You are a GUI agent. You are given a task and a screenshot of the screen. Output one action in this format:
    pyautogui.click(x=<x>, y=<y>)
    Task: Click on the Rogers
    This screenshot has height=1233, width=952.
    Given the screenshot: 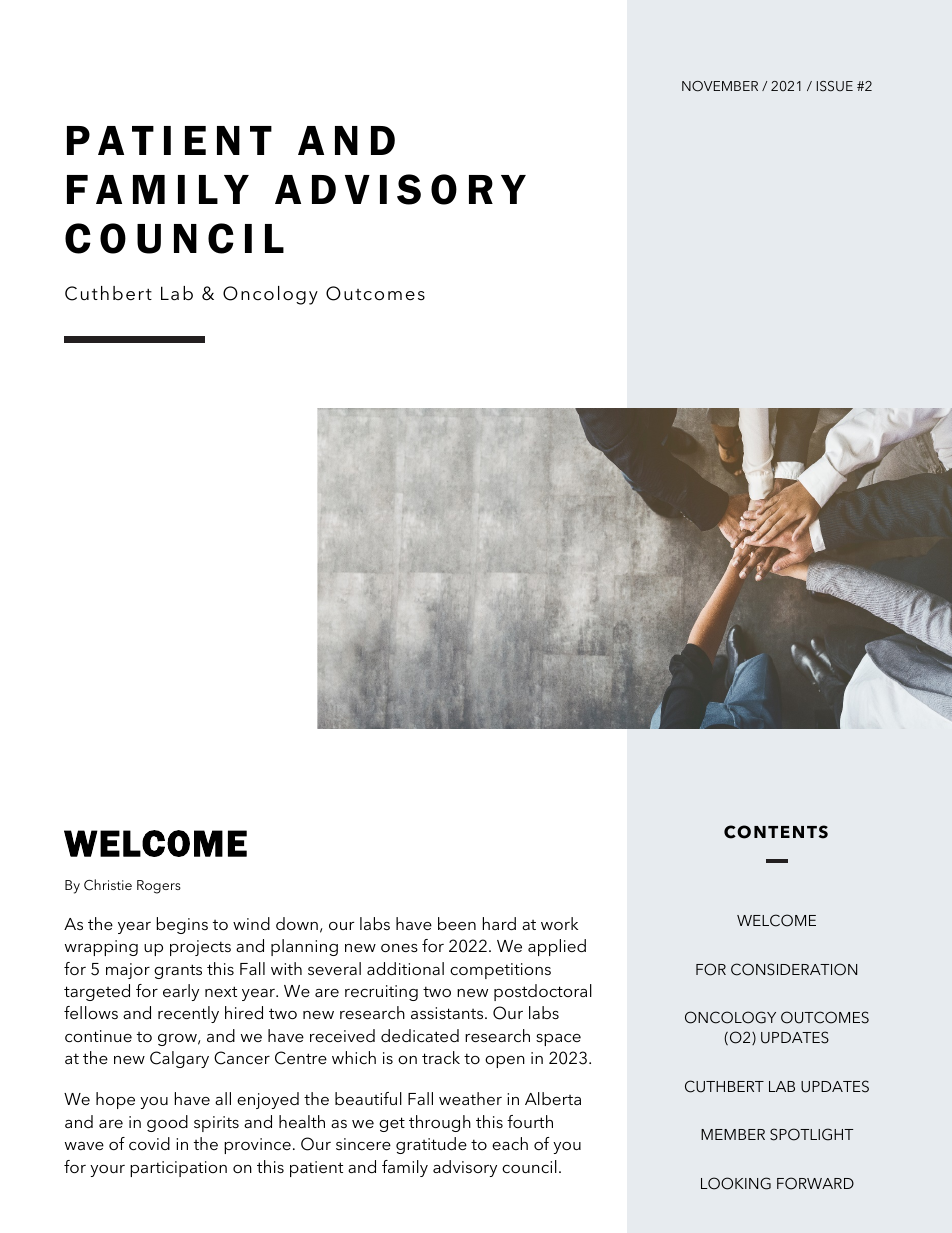 What is the action you would take?
    pyautogui.click(x=159, y=887)
